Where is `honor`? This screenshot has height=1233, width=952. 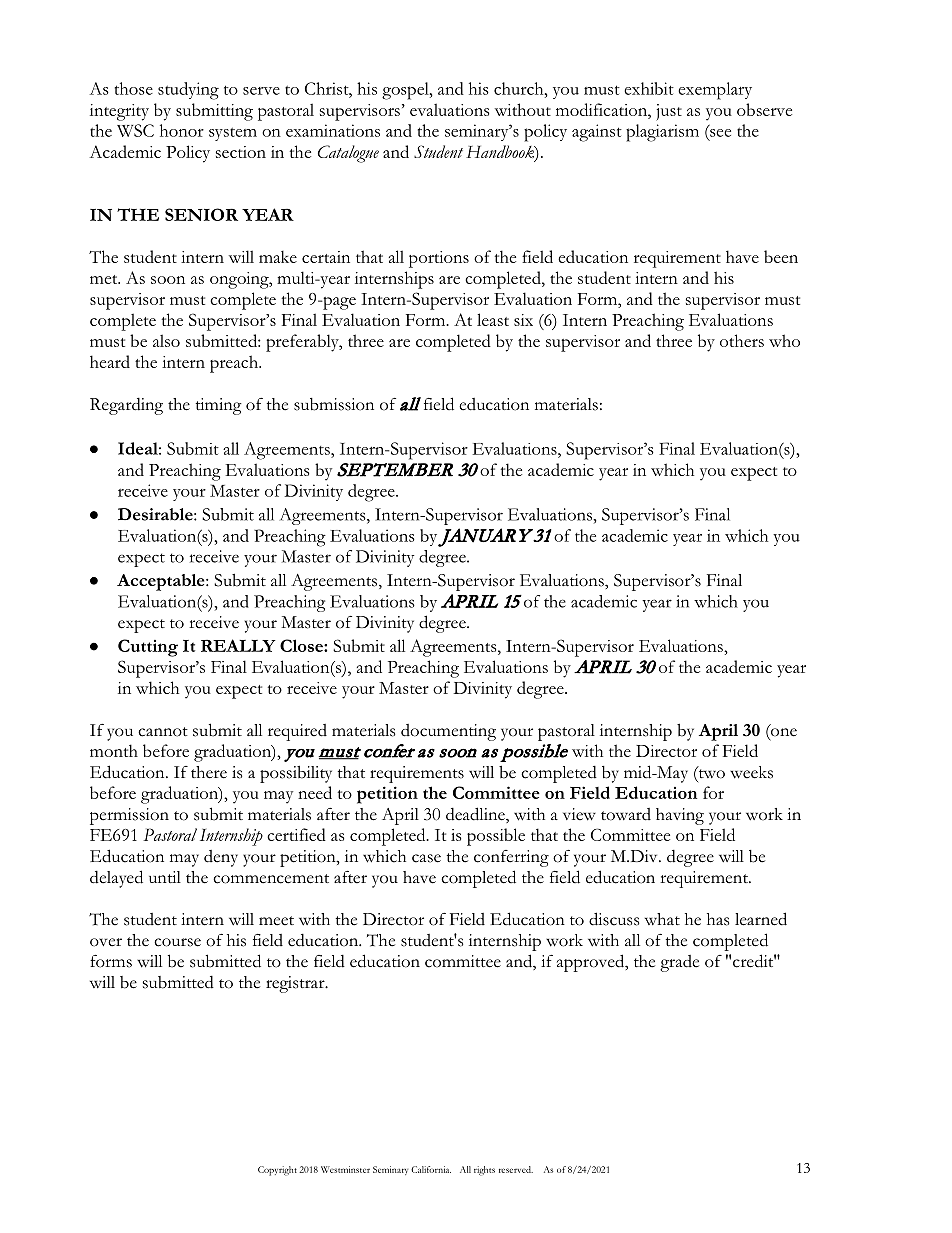 honor is located at coordinates (182, 130).
